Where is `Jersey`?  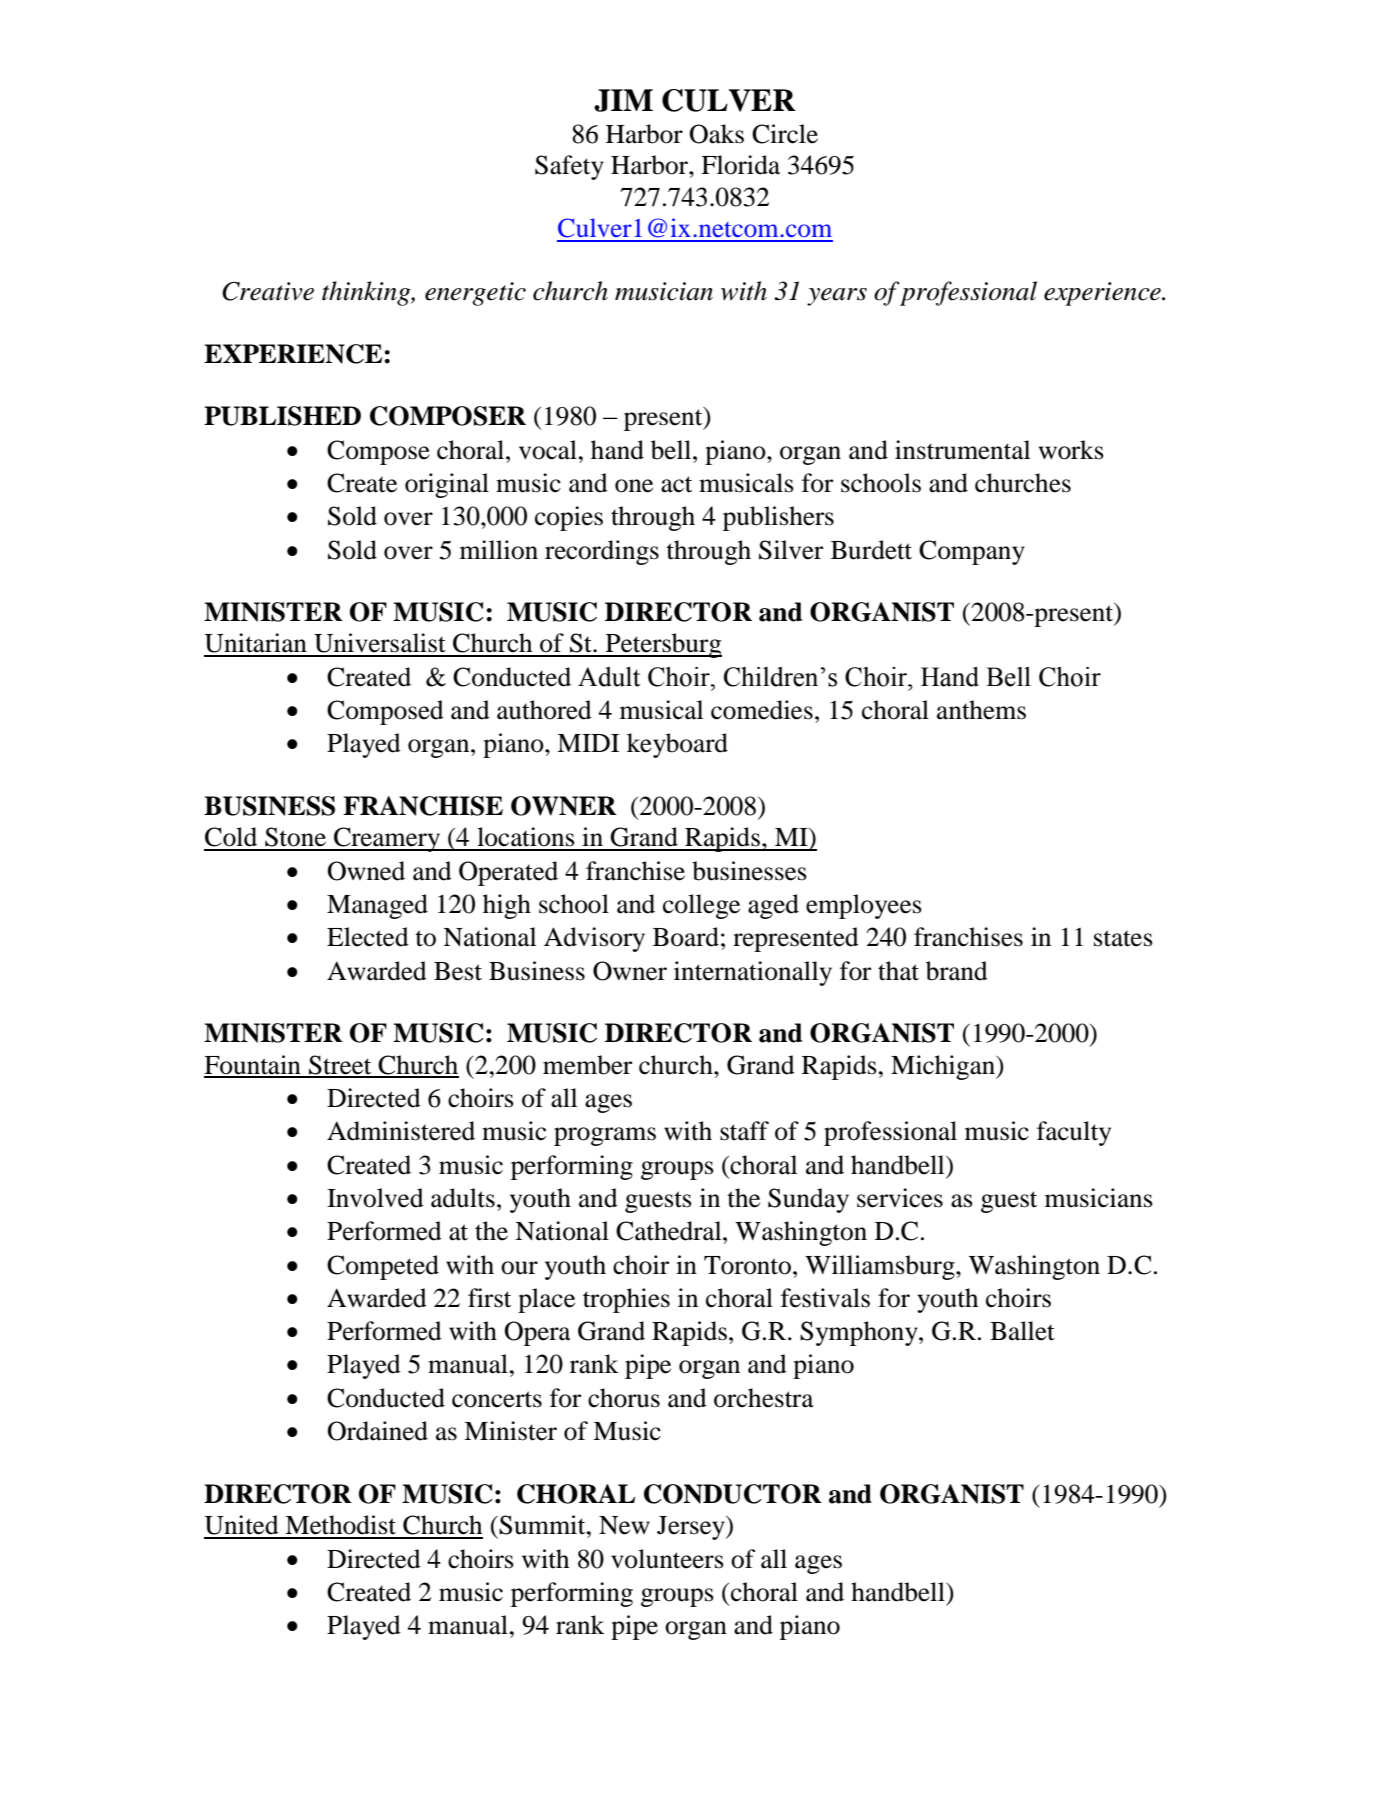
Jersey is located at coordinates (692, 1528).
